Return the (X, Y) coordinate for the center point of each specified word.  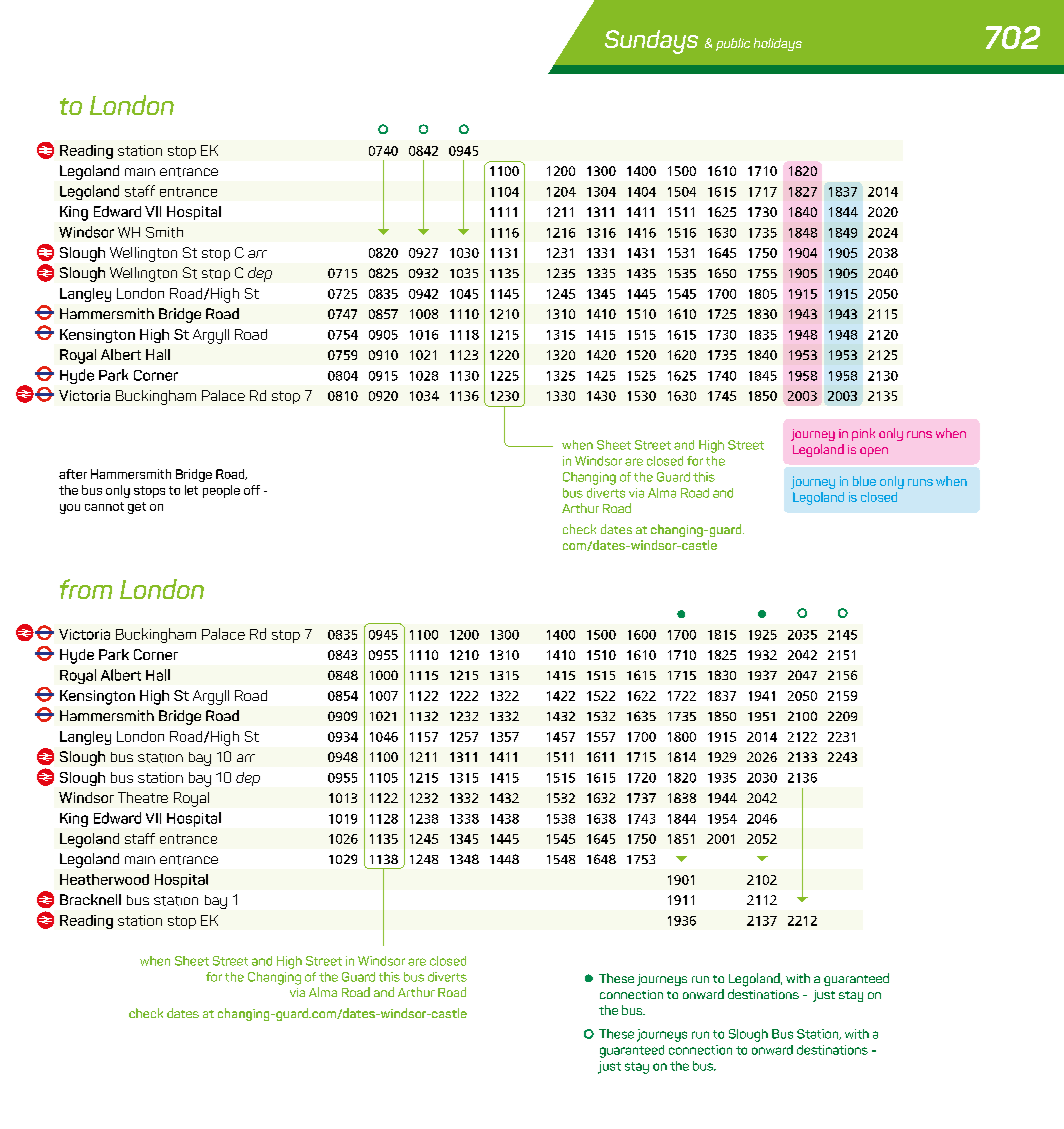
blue (864, 481)
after (73, 474)
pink (863, 434)
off (252, 490)
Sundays (651, 42)
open (874, 452)
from (86, 589)
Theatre (143, 797)
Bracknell (90, 899)
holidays (778, 44)
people (221, 491)
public (733, 44)
